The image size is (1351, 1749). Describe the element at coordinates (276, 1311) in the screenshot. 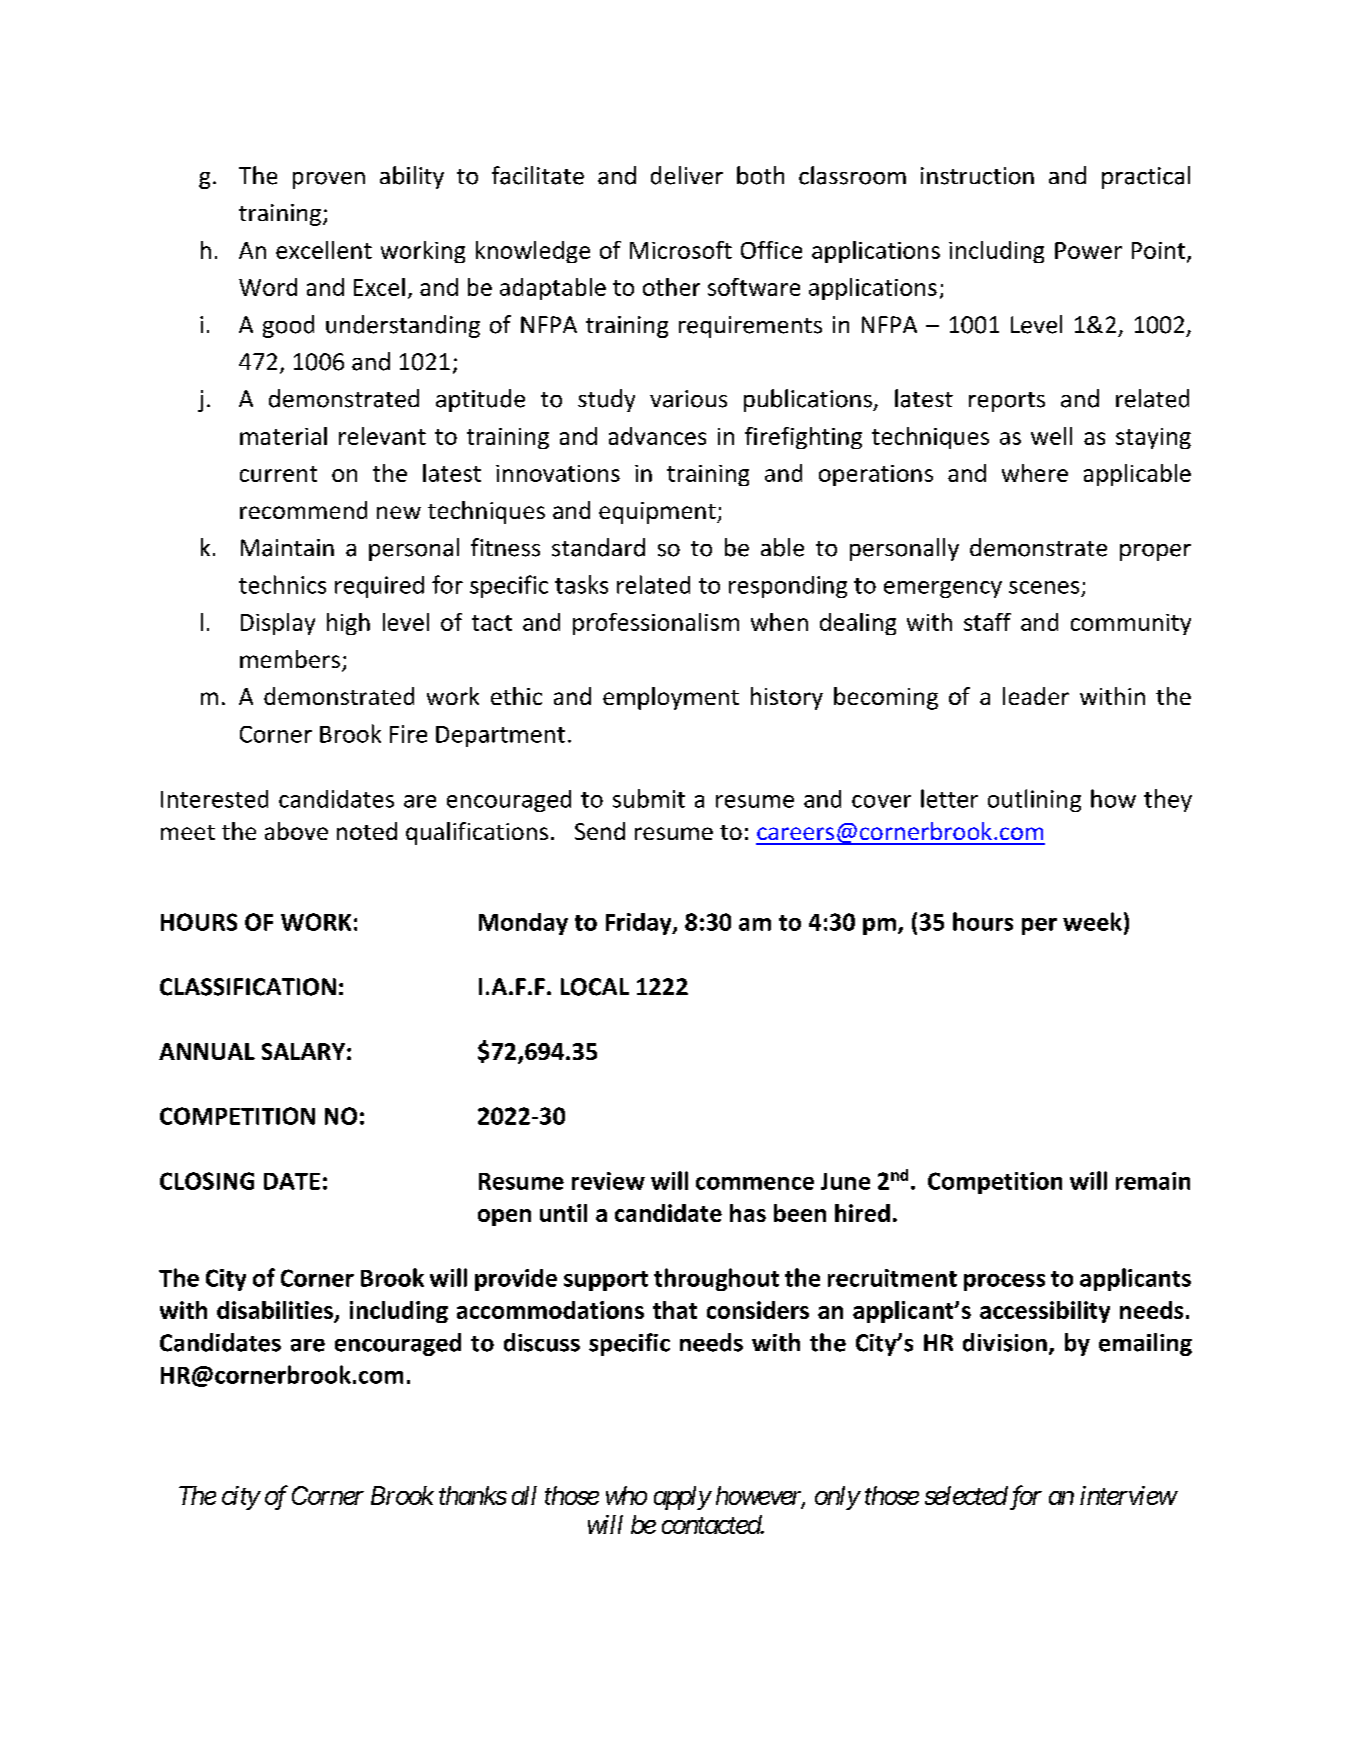

I see `disabilities` at that location.
